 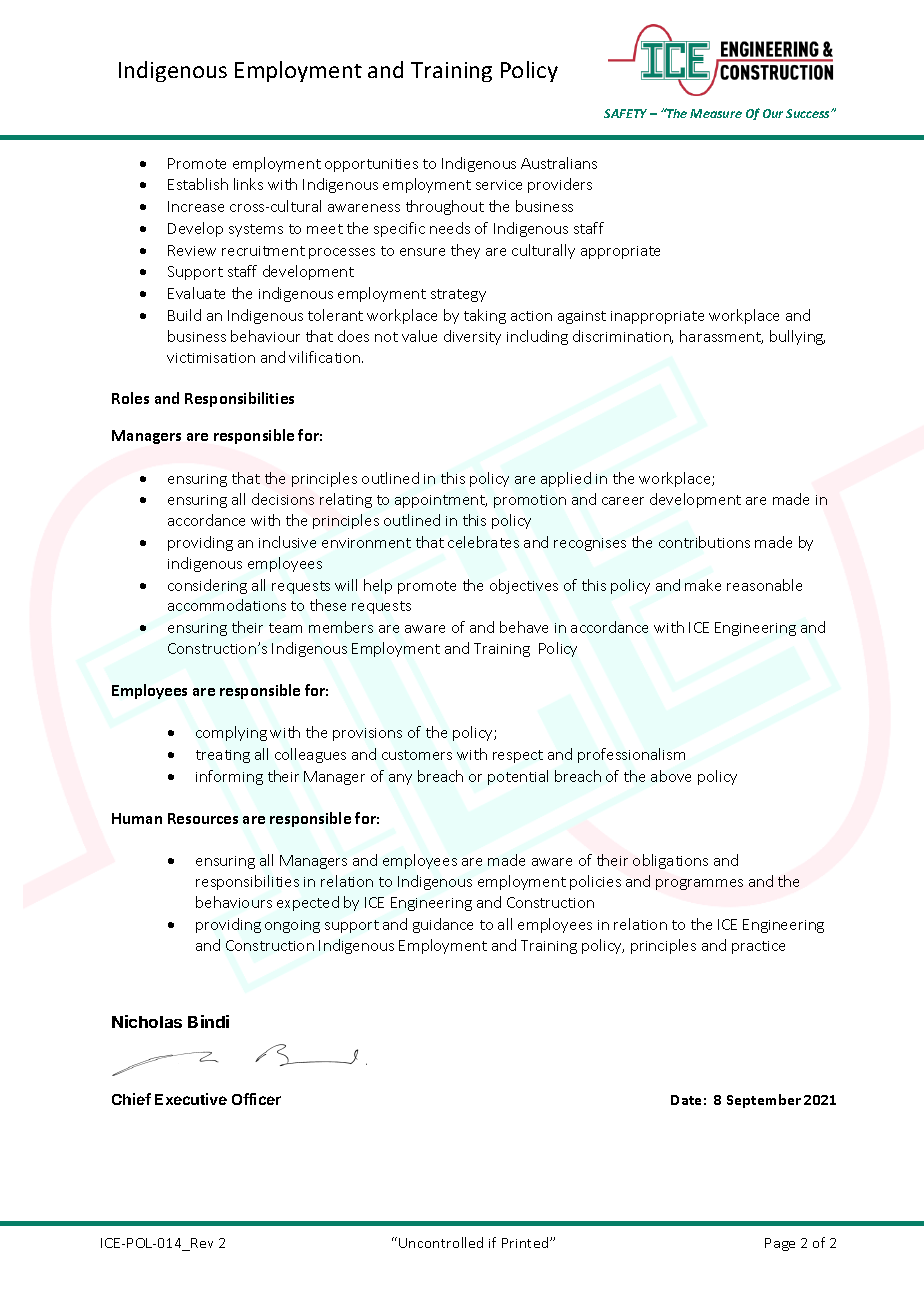 What do you see at coordinates (231, 733) in the screenshot?
I see `complying` at bounding box center [231, 733].
